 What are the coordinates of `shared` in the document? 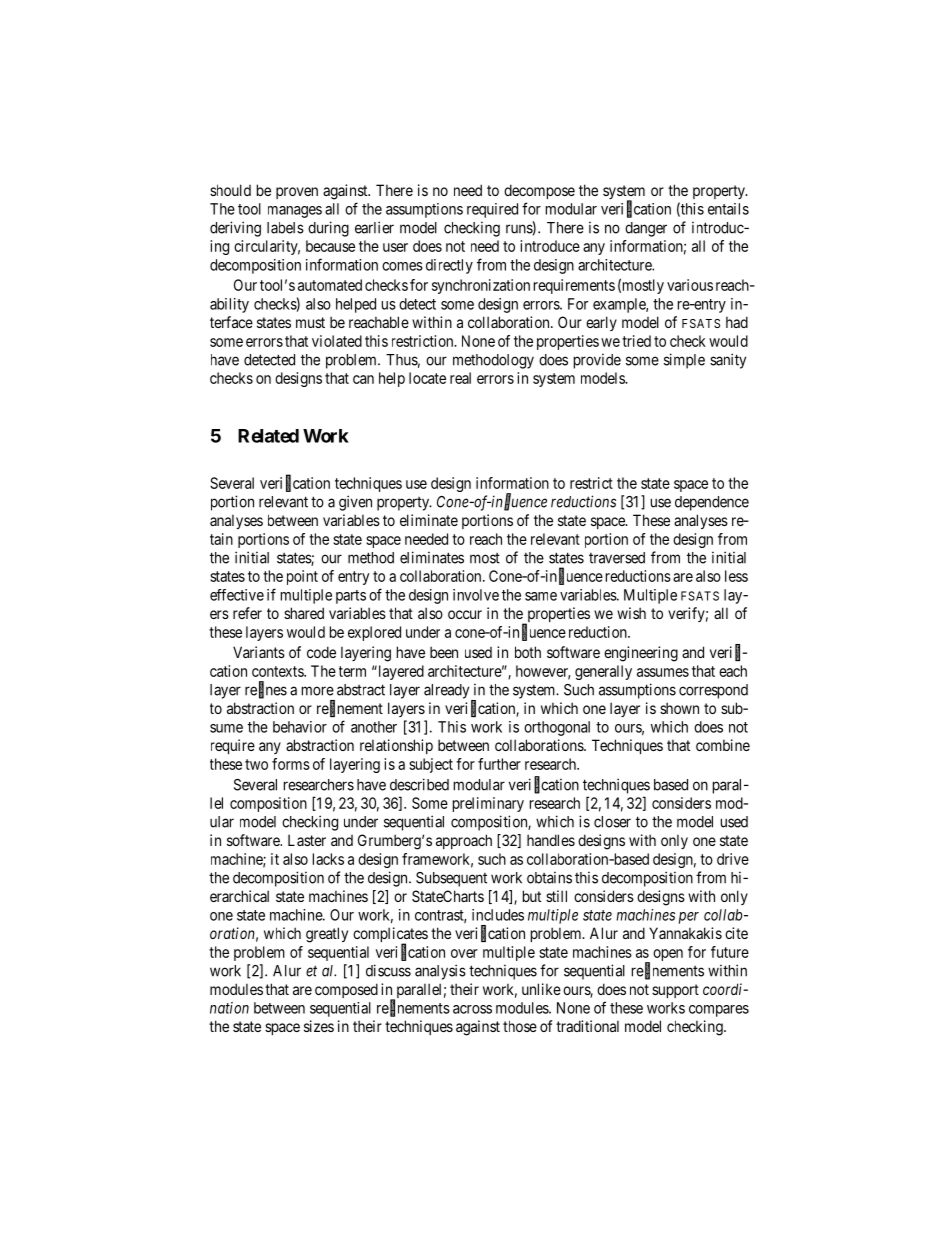 It's located at (304, 613).
